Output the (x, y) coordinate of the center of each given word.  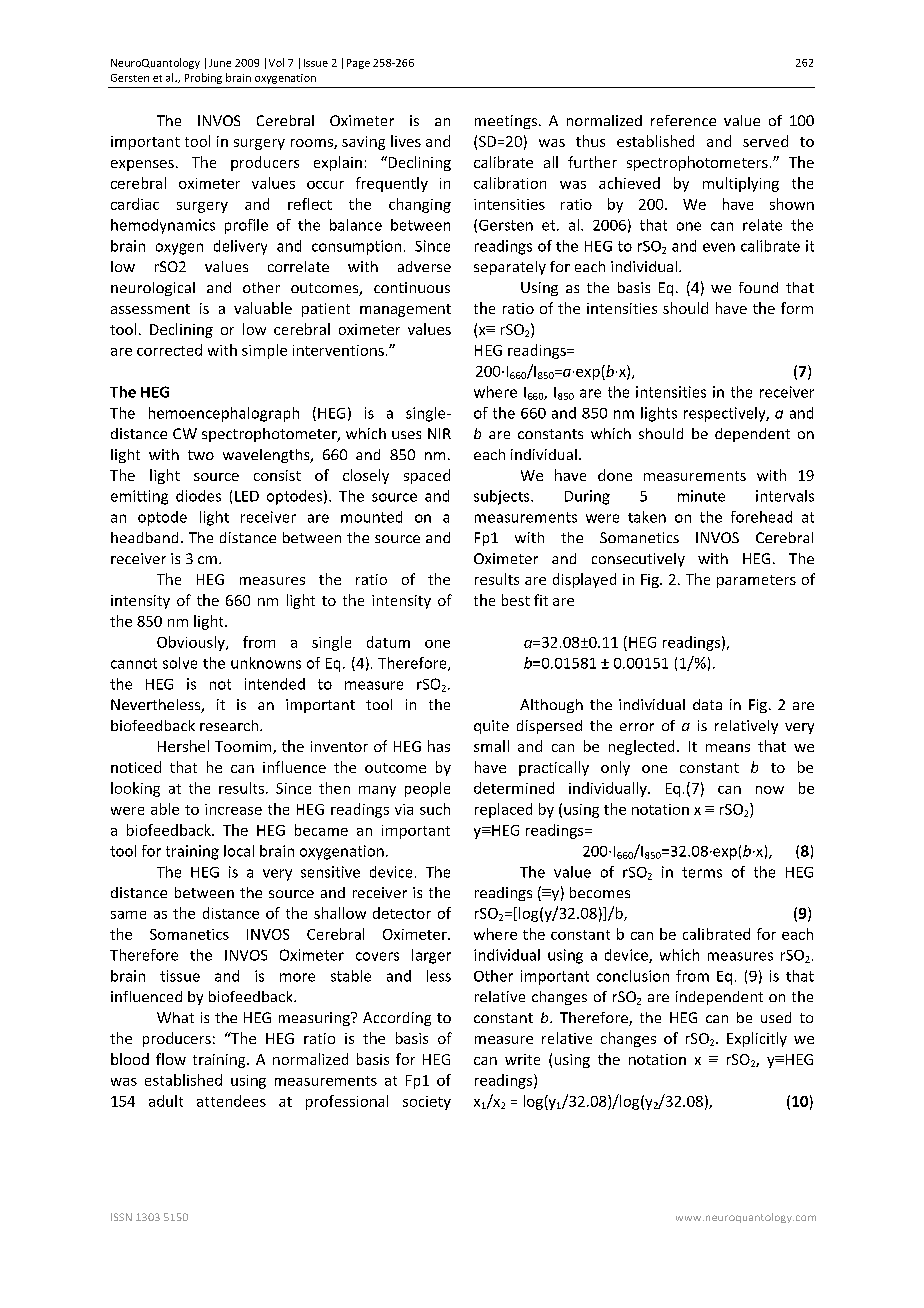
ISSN (121, 1217)
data (707, 704)
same (128, 915)
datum (388, 642)
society (427, 1103)
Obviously (192, 643)
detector (402, 913)
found (758, 287)
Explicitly (757, 1039)
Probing (203, 78)
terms (702, 872)
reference (683, 120)
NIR (439, 433)
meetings (507, 122)
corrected (169, 350)
